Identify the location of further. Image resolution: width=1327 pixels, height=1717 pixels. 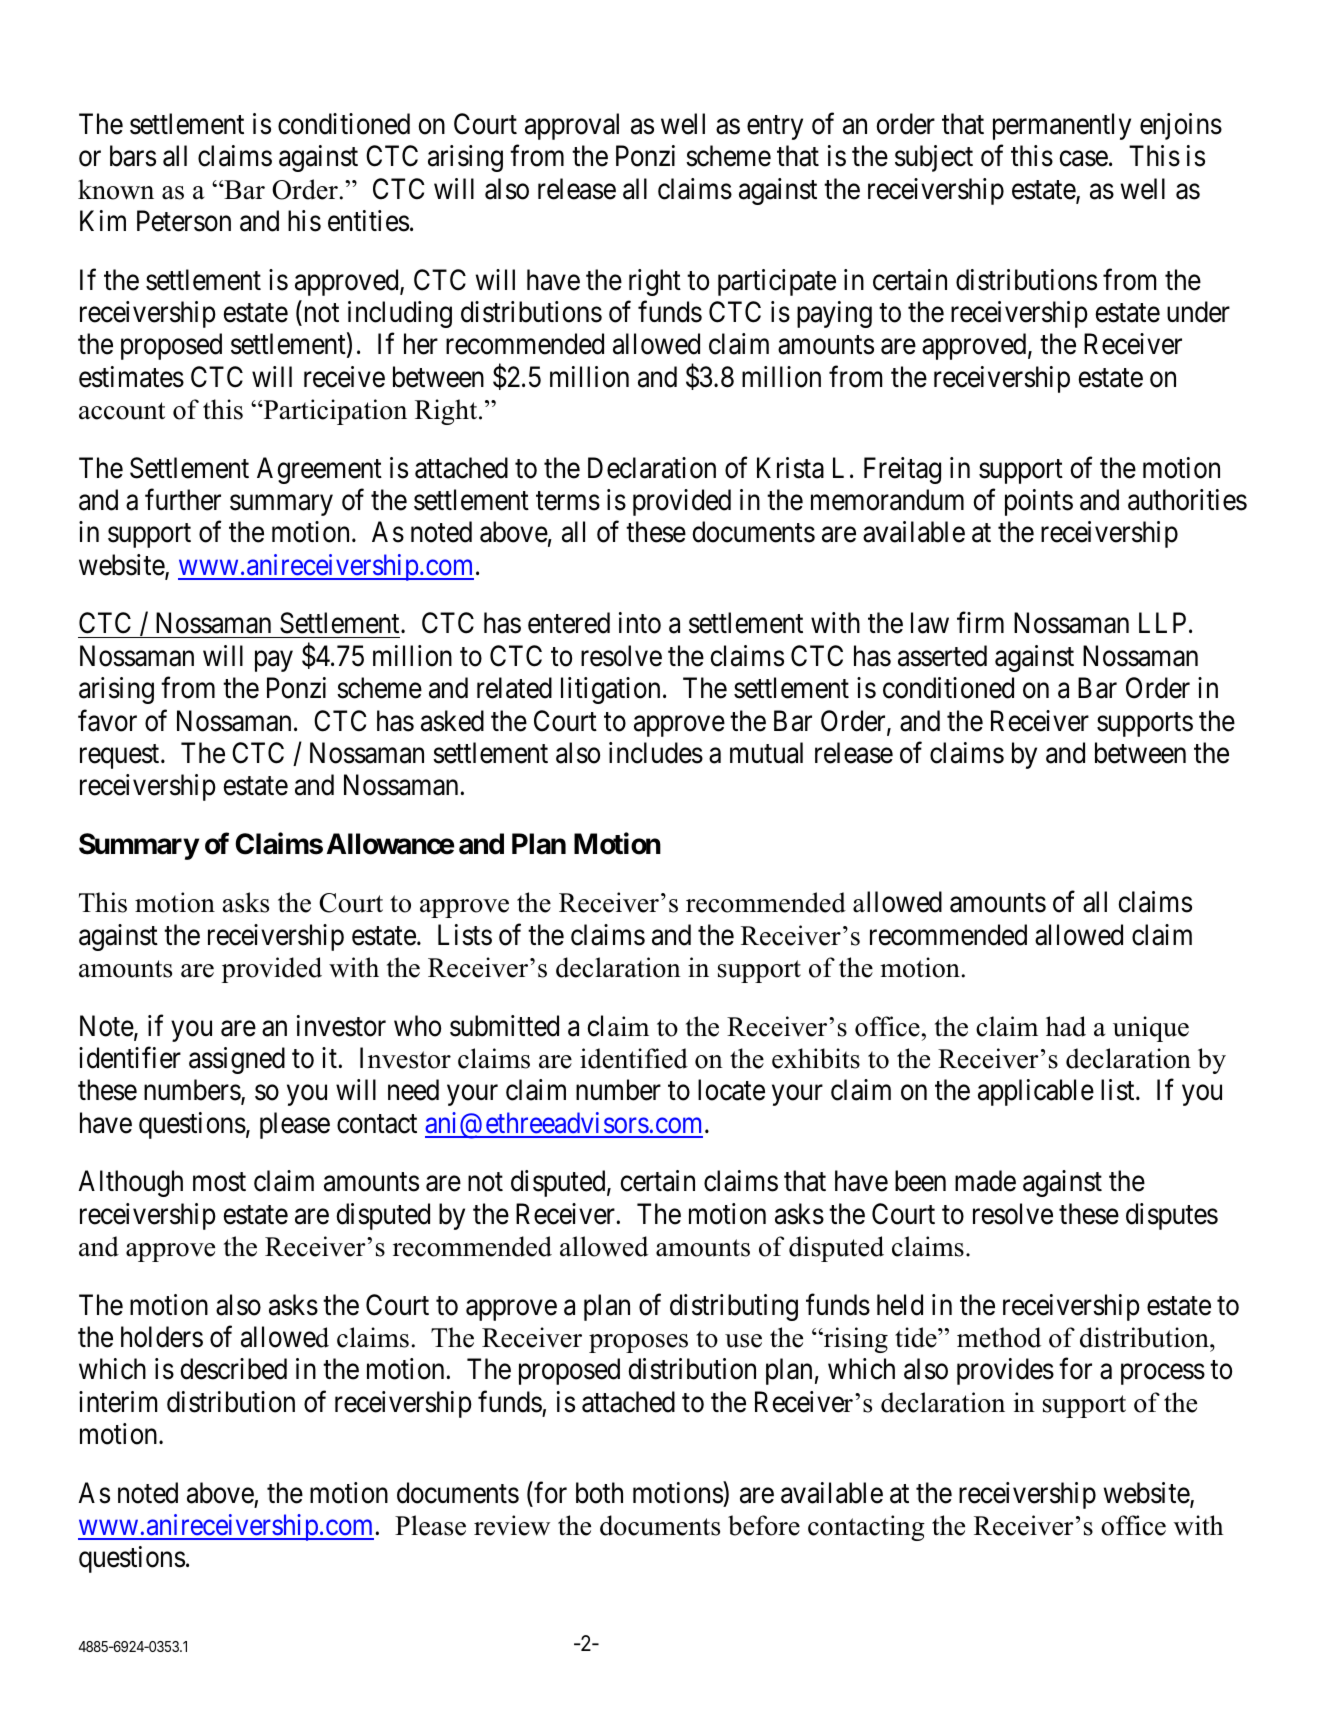
(183, 500).
